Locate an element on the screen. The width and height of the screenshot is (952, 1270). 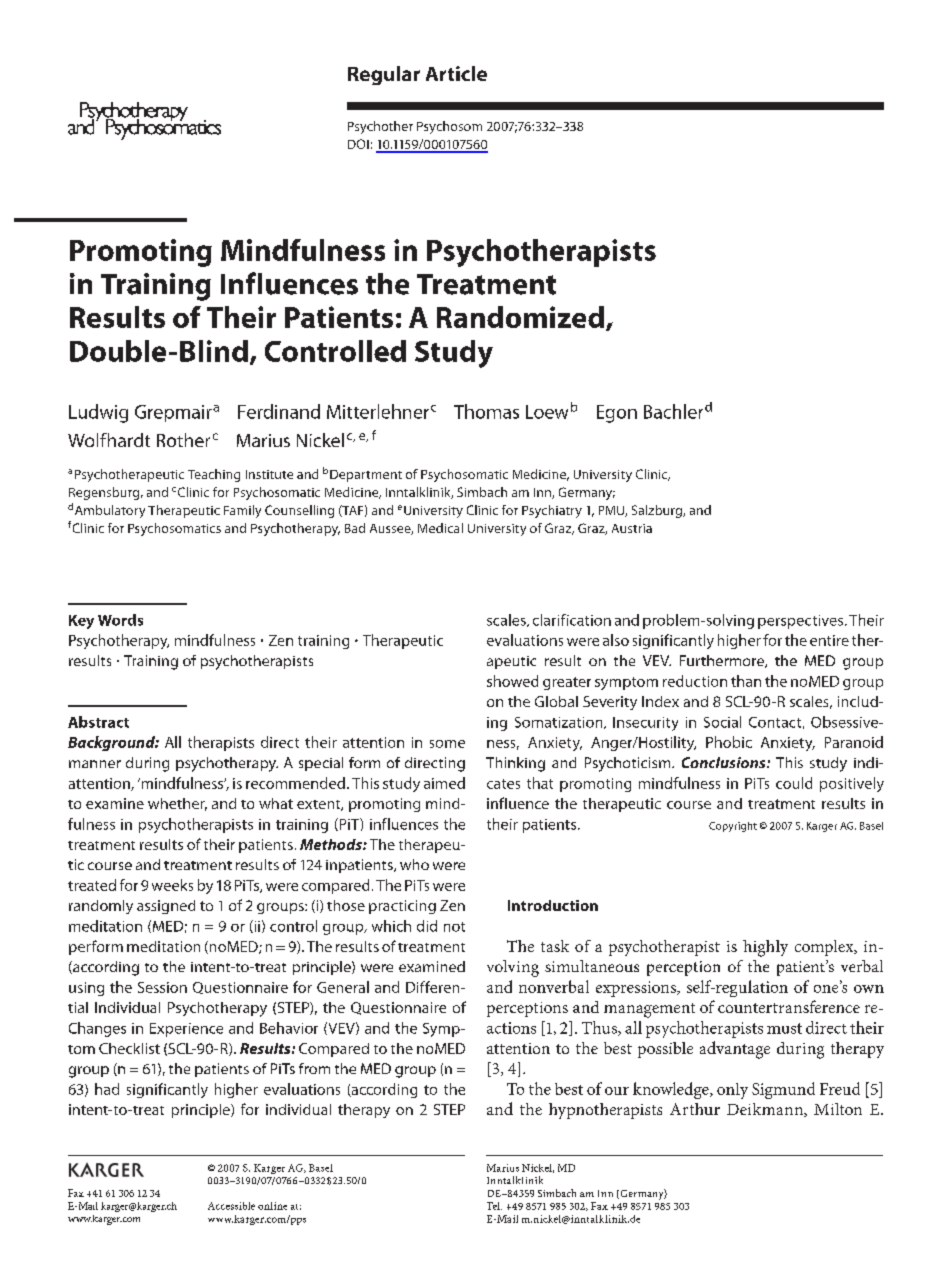
Article is located at coordinates (456, 73).
